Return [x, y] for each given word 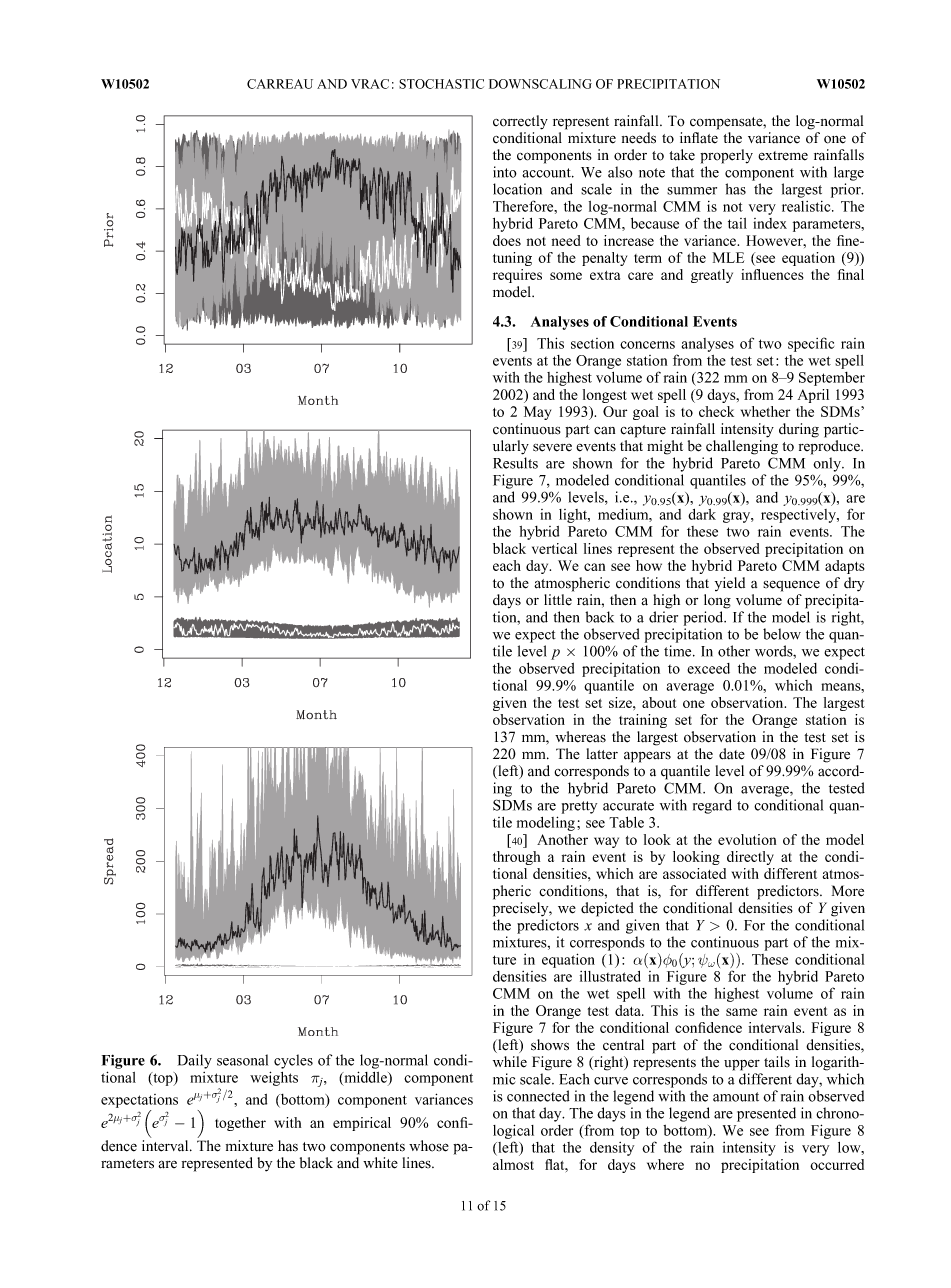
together [240, 1124]
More [848, 891]
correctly [520, 122]
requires [517, 276]
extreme [783, 156]
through [516, 858]
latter [602, 753]
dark [702, 514]
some [566, 276]
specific [811, 344]
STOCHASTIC [441, 84]
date [732, 754]
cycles [293, 1061]
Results [515, 463]
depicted [607, 909]
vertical [554, 548]
